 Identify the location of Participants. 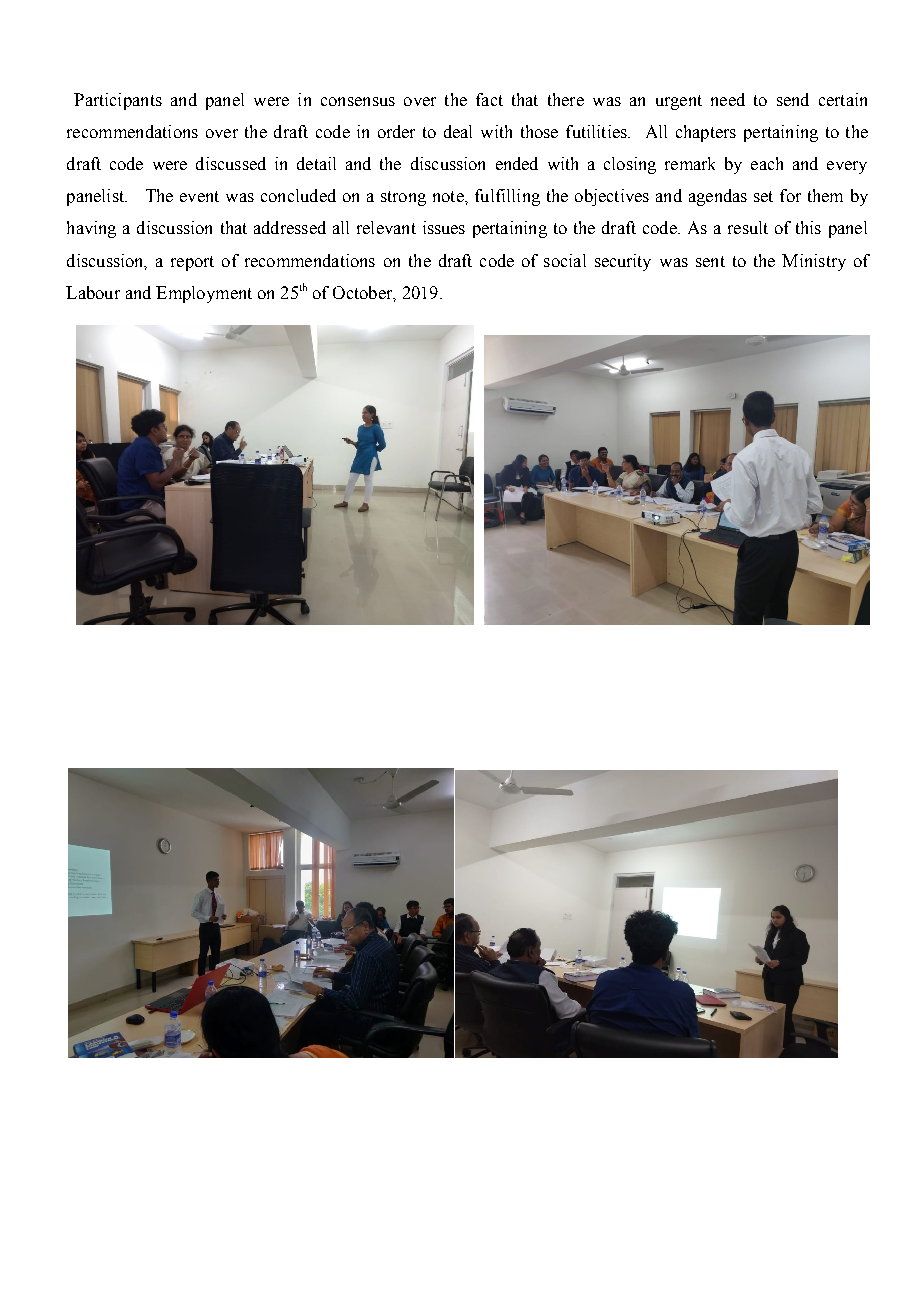
(118, 101).
